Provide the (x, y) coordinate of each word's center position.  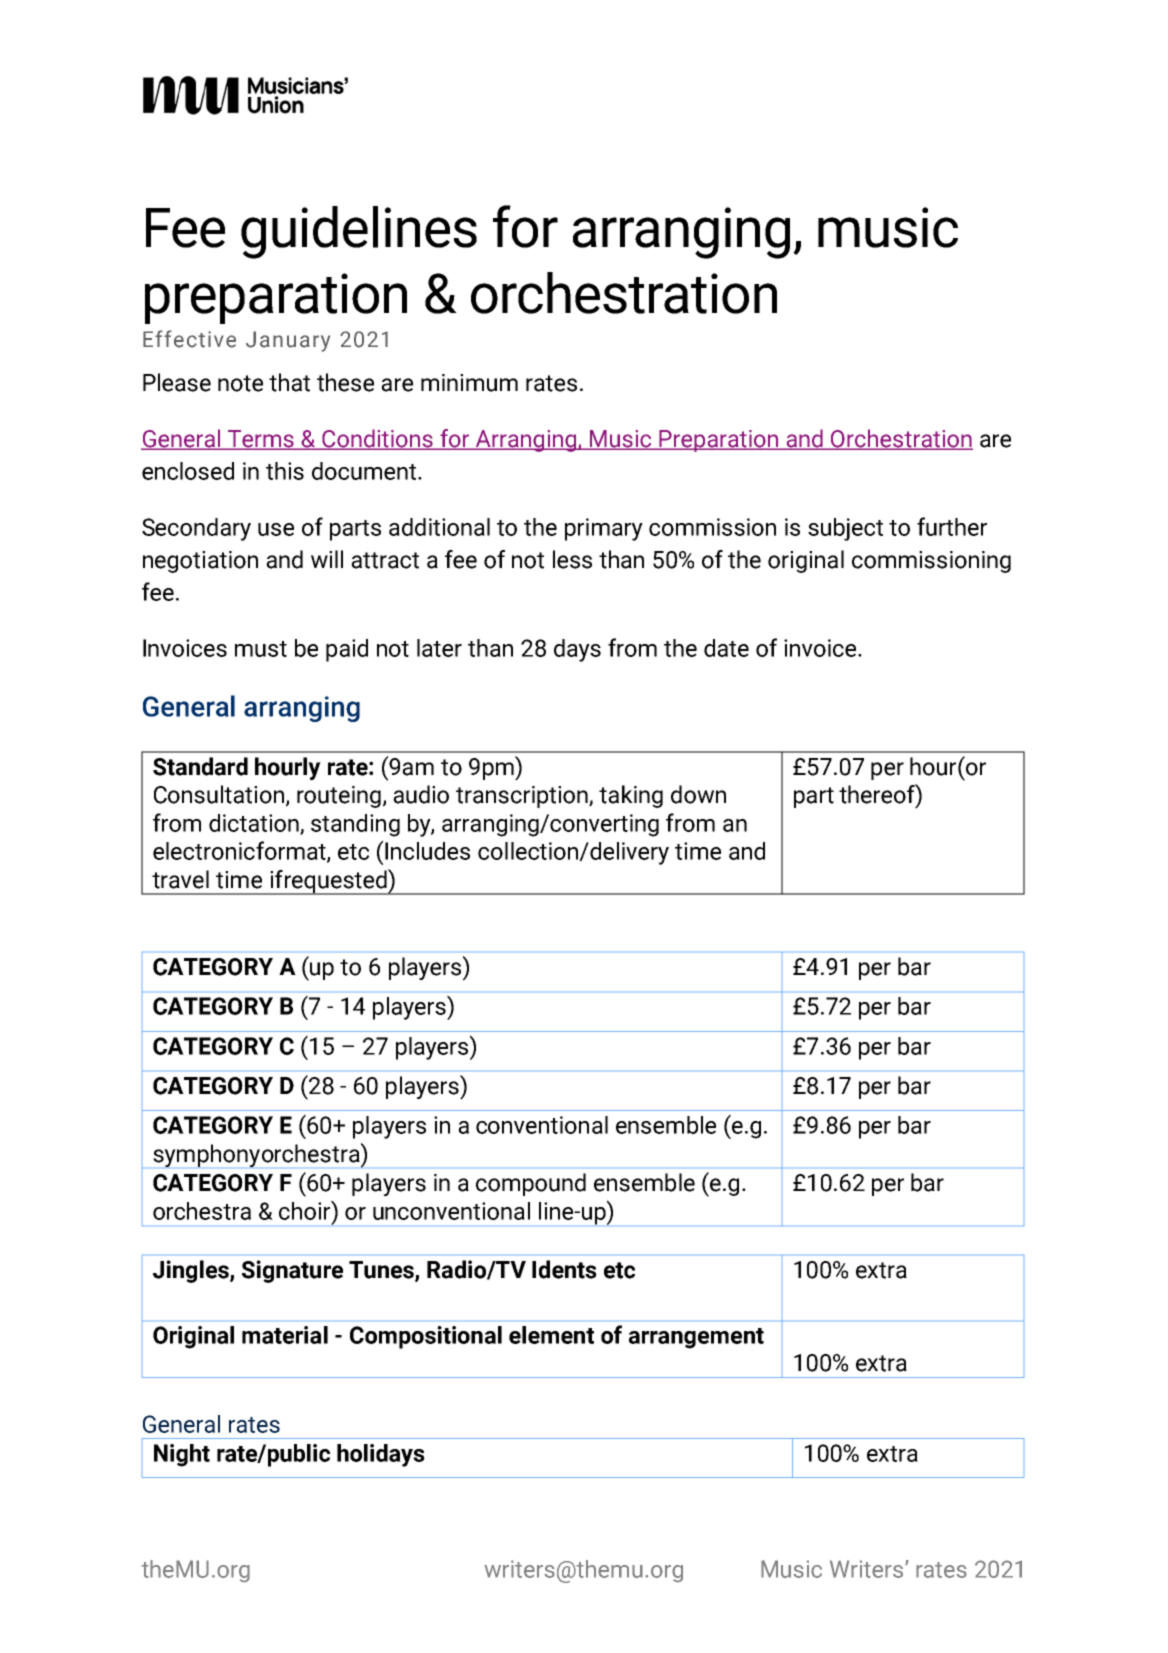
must (261, 649)
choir (306, 1210)
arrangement (696, 1338)
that (289, 382)
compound (531, 1184)
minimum (469, 383)
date (726, 648)
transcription (523, 797)
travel (180, 879)
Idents (564, 1269)
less (572, 559)
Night (182, 1455)
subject (845, 529)
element (551, 1335)
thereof (878, 794)
